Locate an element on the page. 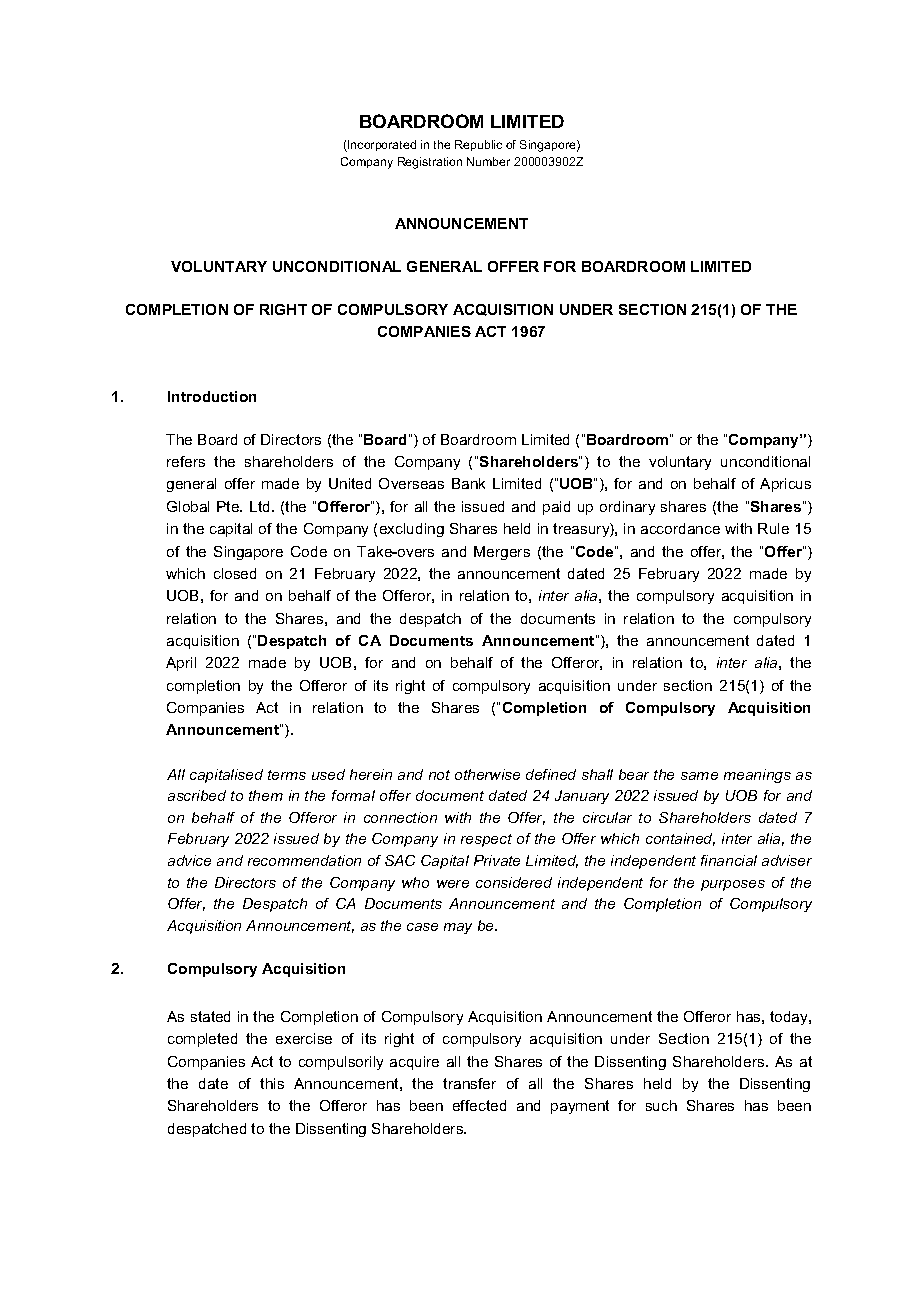 The width and height of the page is (924, 1307). Number is located at coordinates (488, 161).
